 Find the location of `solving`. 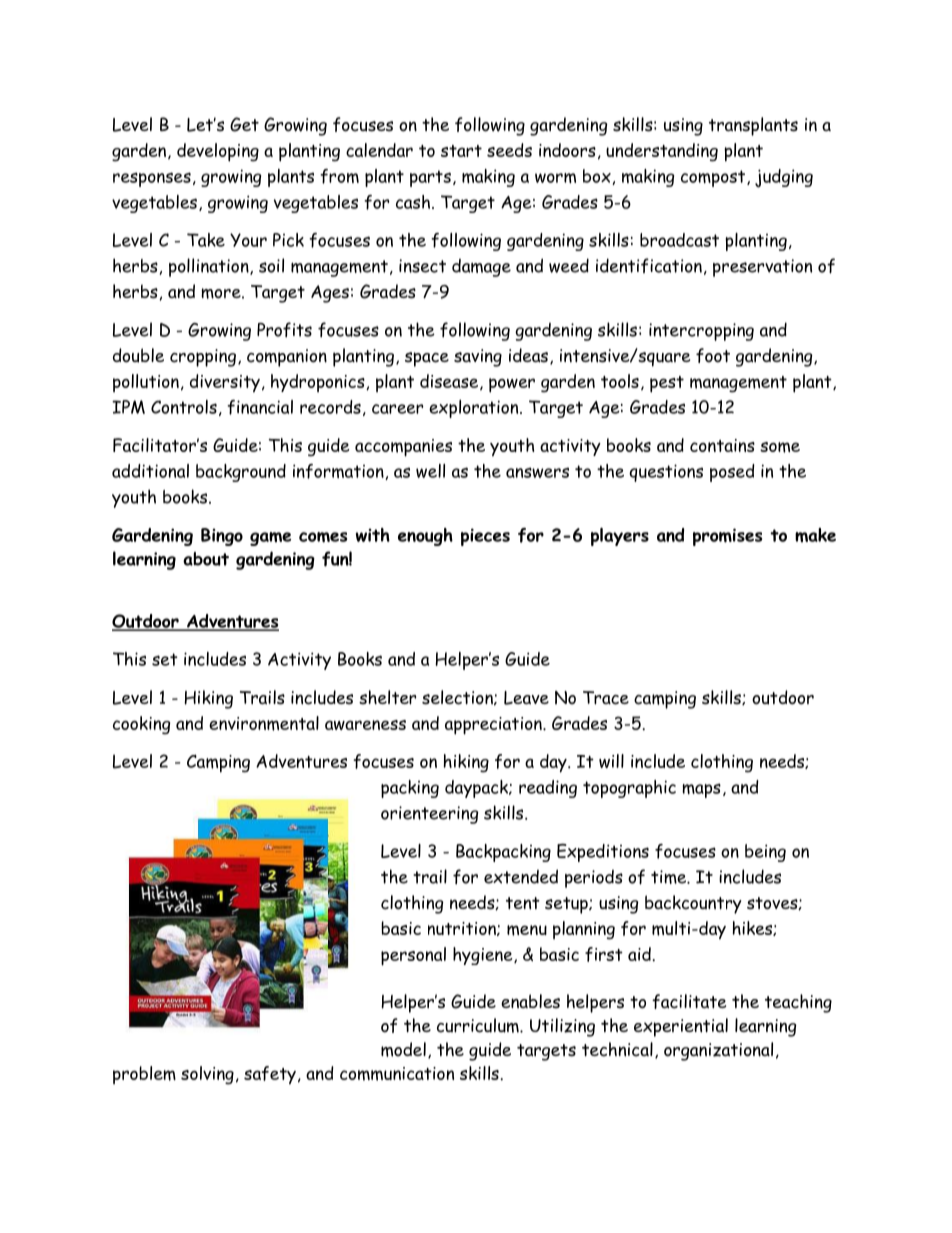

solving is located at coordinates (207, 1075).
